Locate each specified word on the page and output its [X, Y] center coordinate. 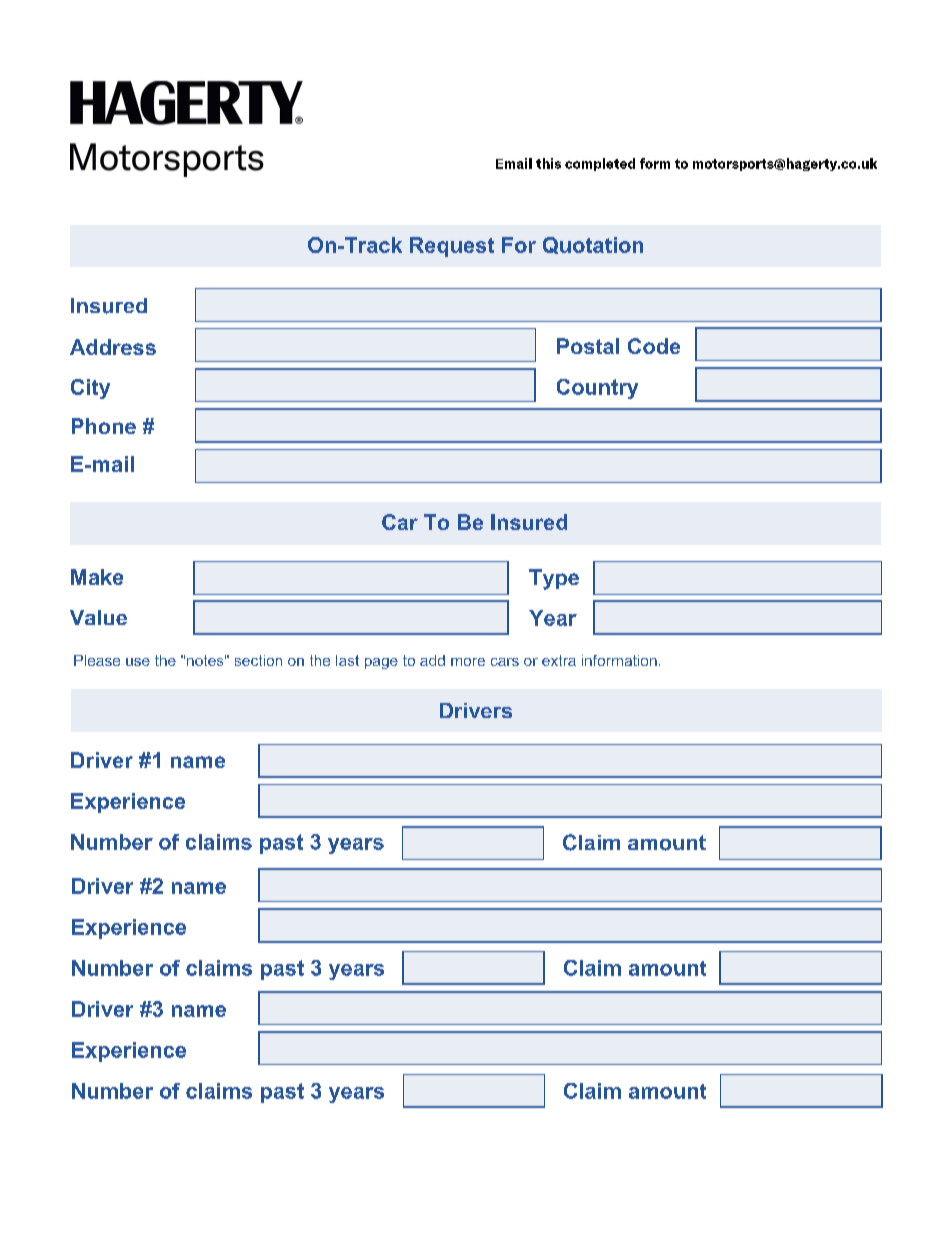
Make [97, 577]
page [381, 663]
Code [654, 346]
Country [597, 389]
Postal [588, 346]
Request [452, 247]
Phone [104, 426]
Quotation [593, 245]
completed [600, 164]
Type [554, 579]
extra [559, 660]
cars [505, 662]
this [548, 163]
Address [113, 347]
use [138, 662]
